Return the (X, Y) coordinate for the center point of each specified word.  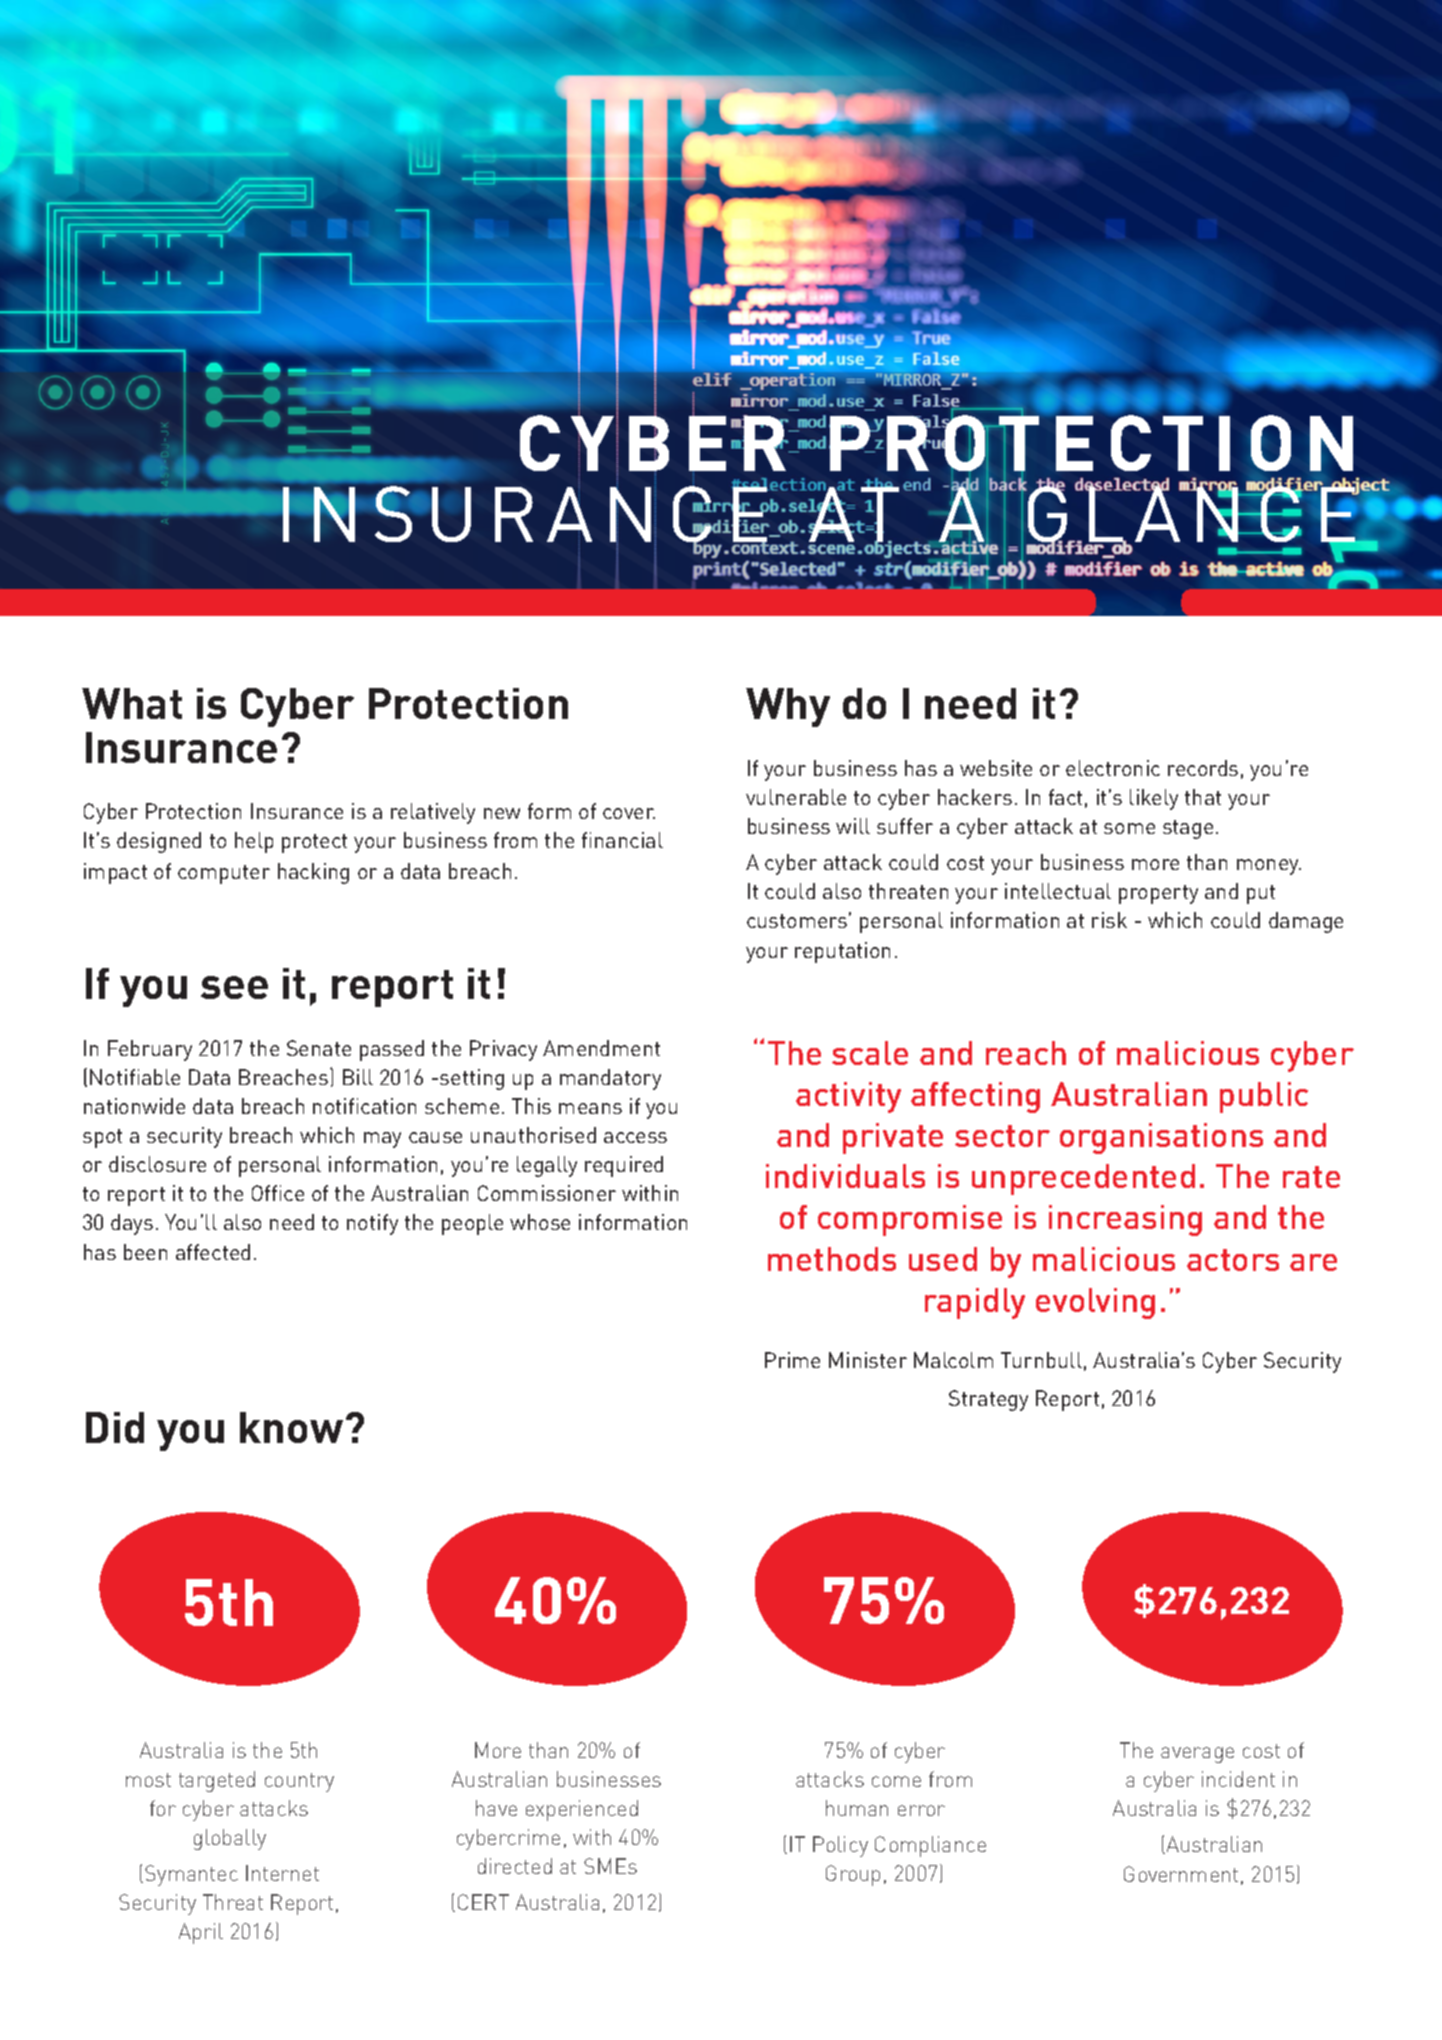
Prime (792, 1360)
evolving (1095, 1303)
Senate (319, 1048)
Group (853, 1875)
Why (788, 707)
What (132, 703)
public (1264, 1097)
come (896, 1781)
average (1197, 1755)
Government (1181, 1874)
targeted (217, 1781)
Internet (282, 1873)
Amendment (601, 1048)
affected (213, 1252)
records (1203, 768)
